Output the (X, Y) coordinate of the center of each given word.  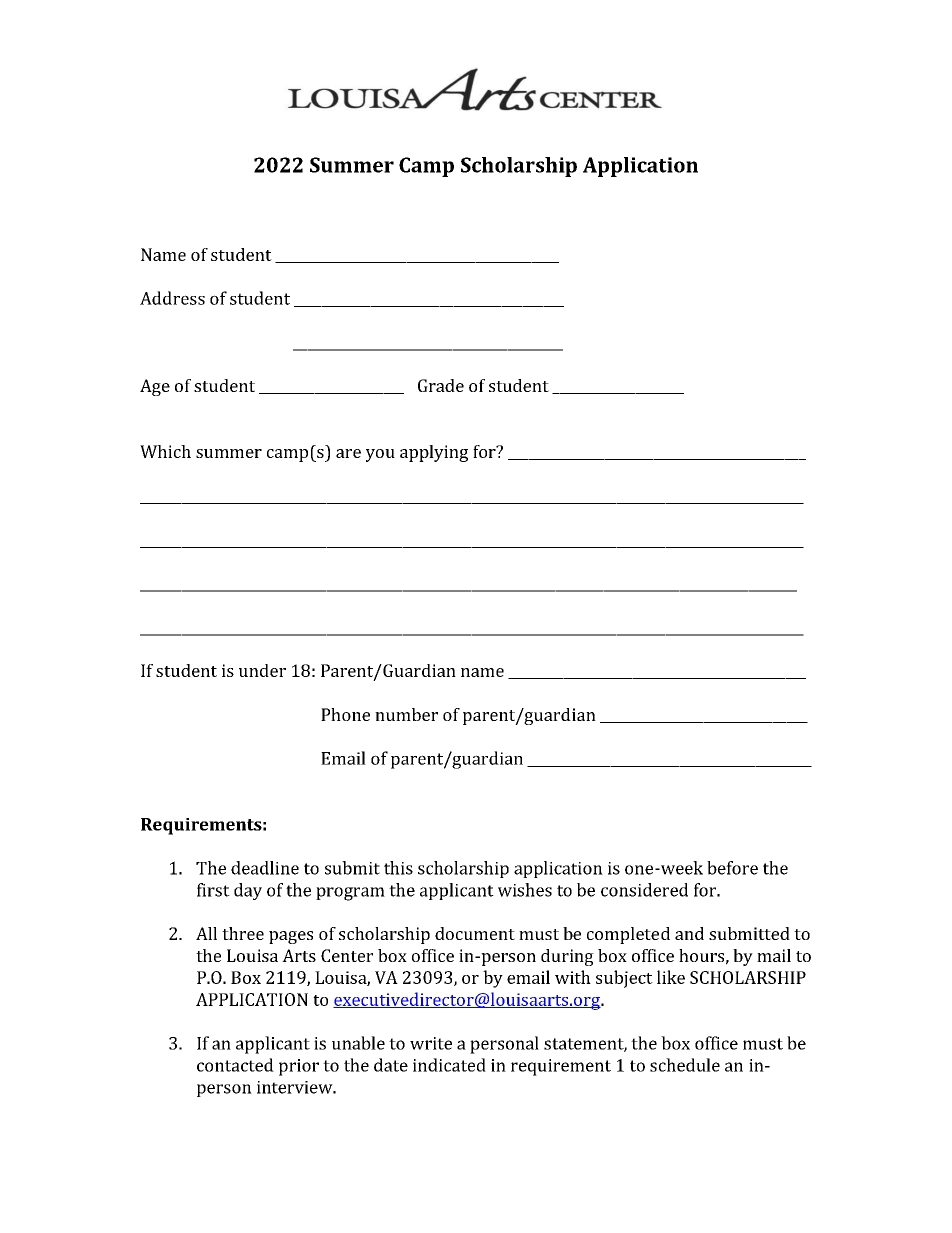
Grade (441, 385)
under (262, 670)
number (406, 714)
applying (434, 453)
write (431, 1043)
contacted (235, 1065)
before (732, 868)
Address (172, 298)
